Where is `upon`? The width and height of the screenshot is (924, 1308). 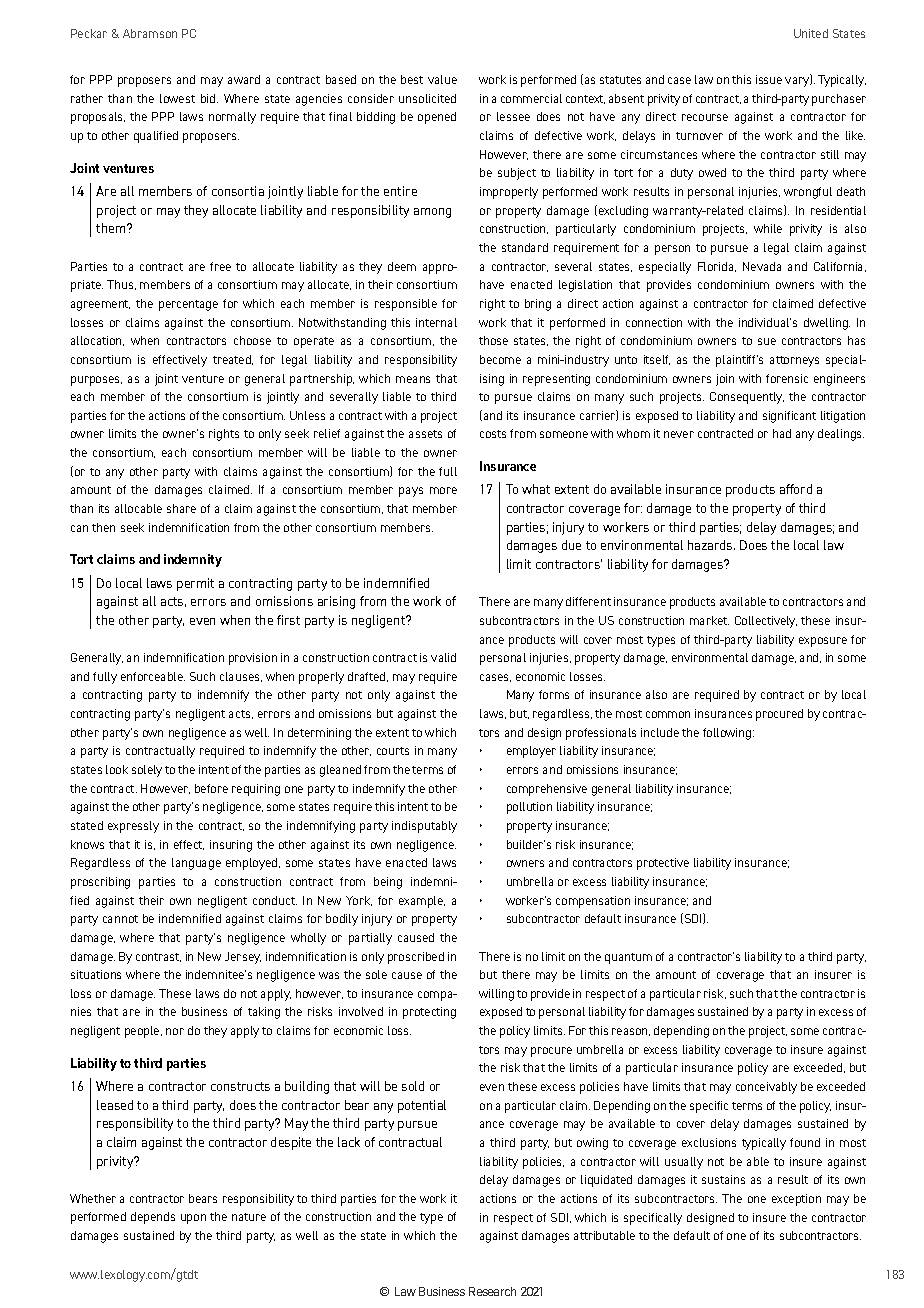 upon is located at coordinates (193, 1219).
